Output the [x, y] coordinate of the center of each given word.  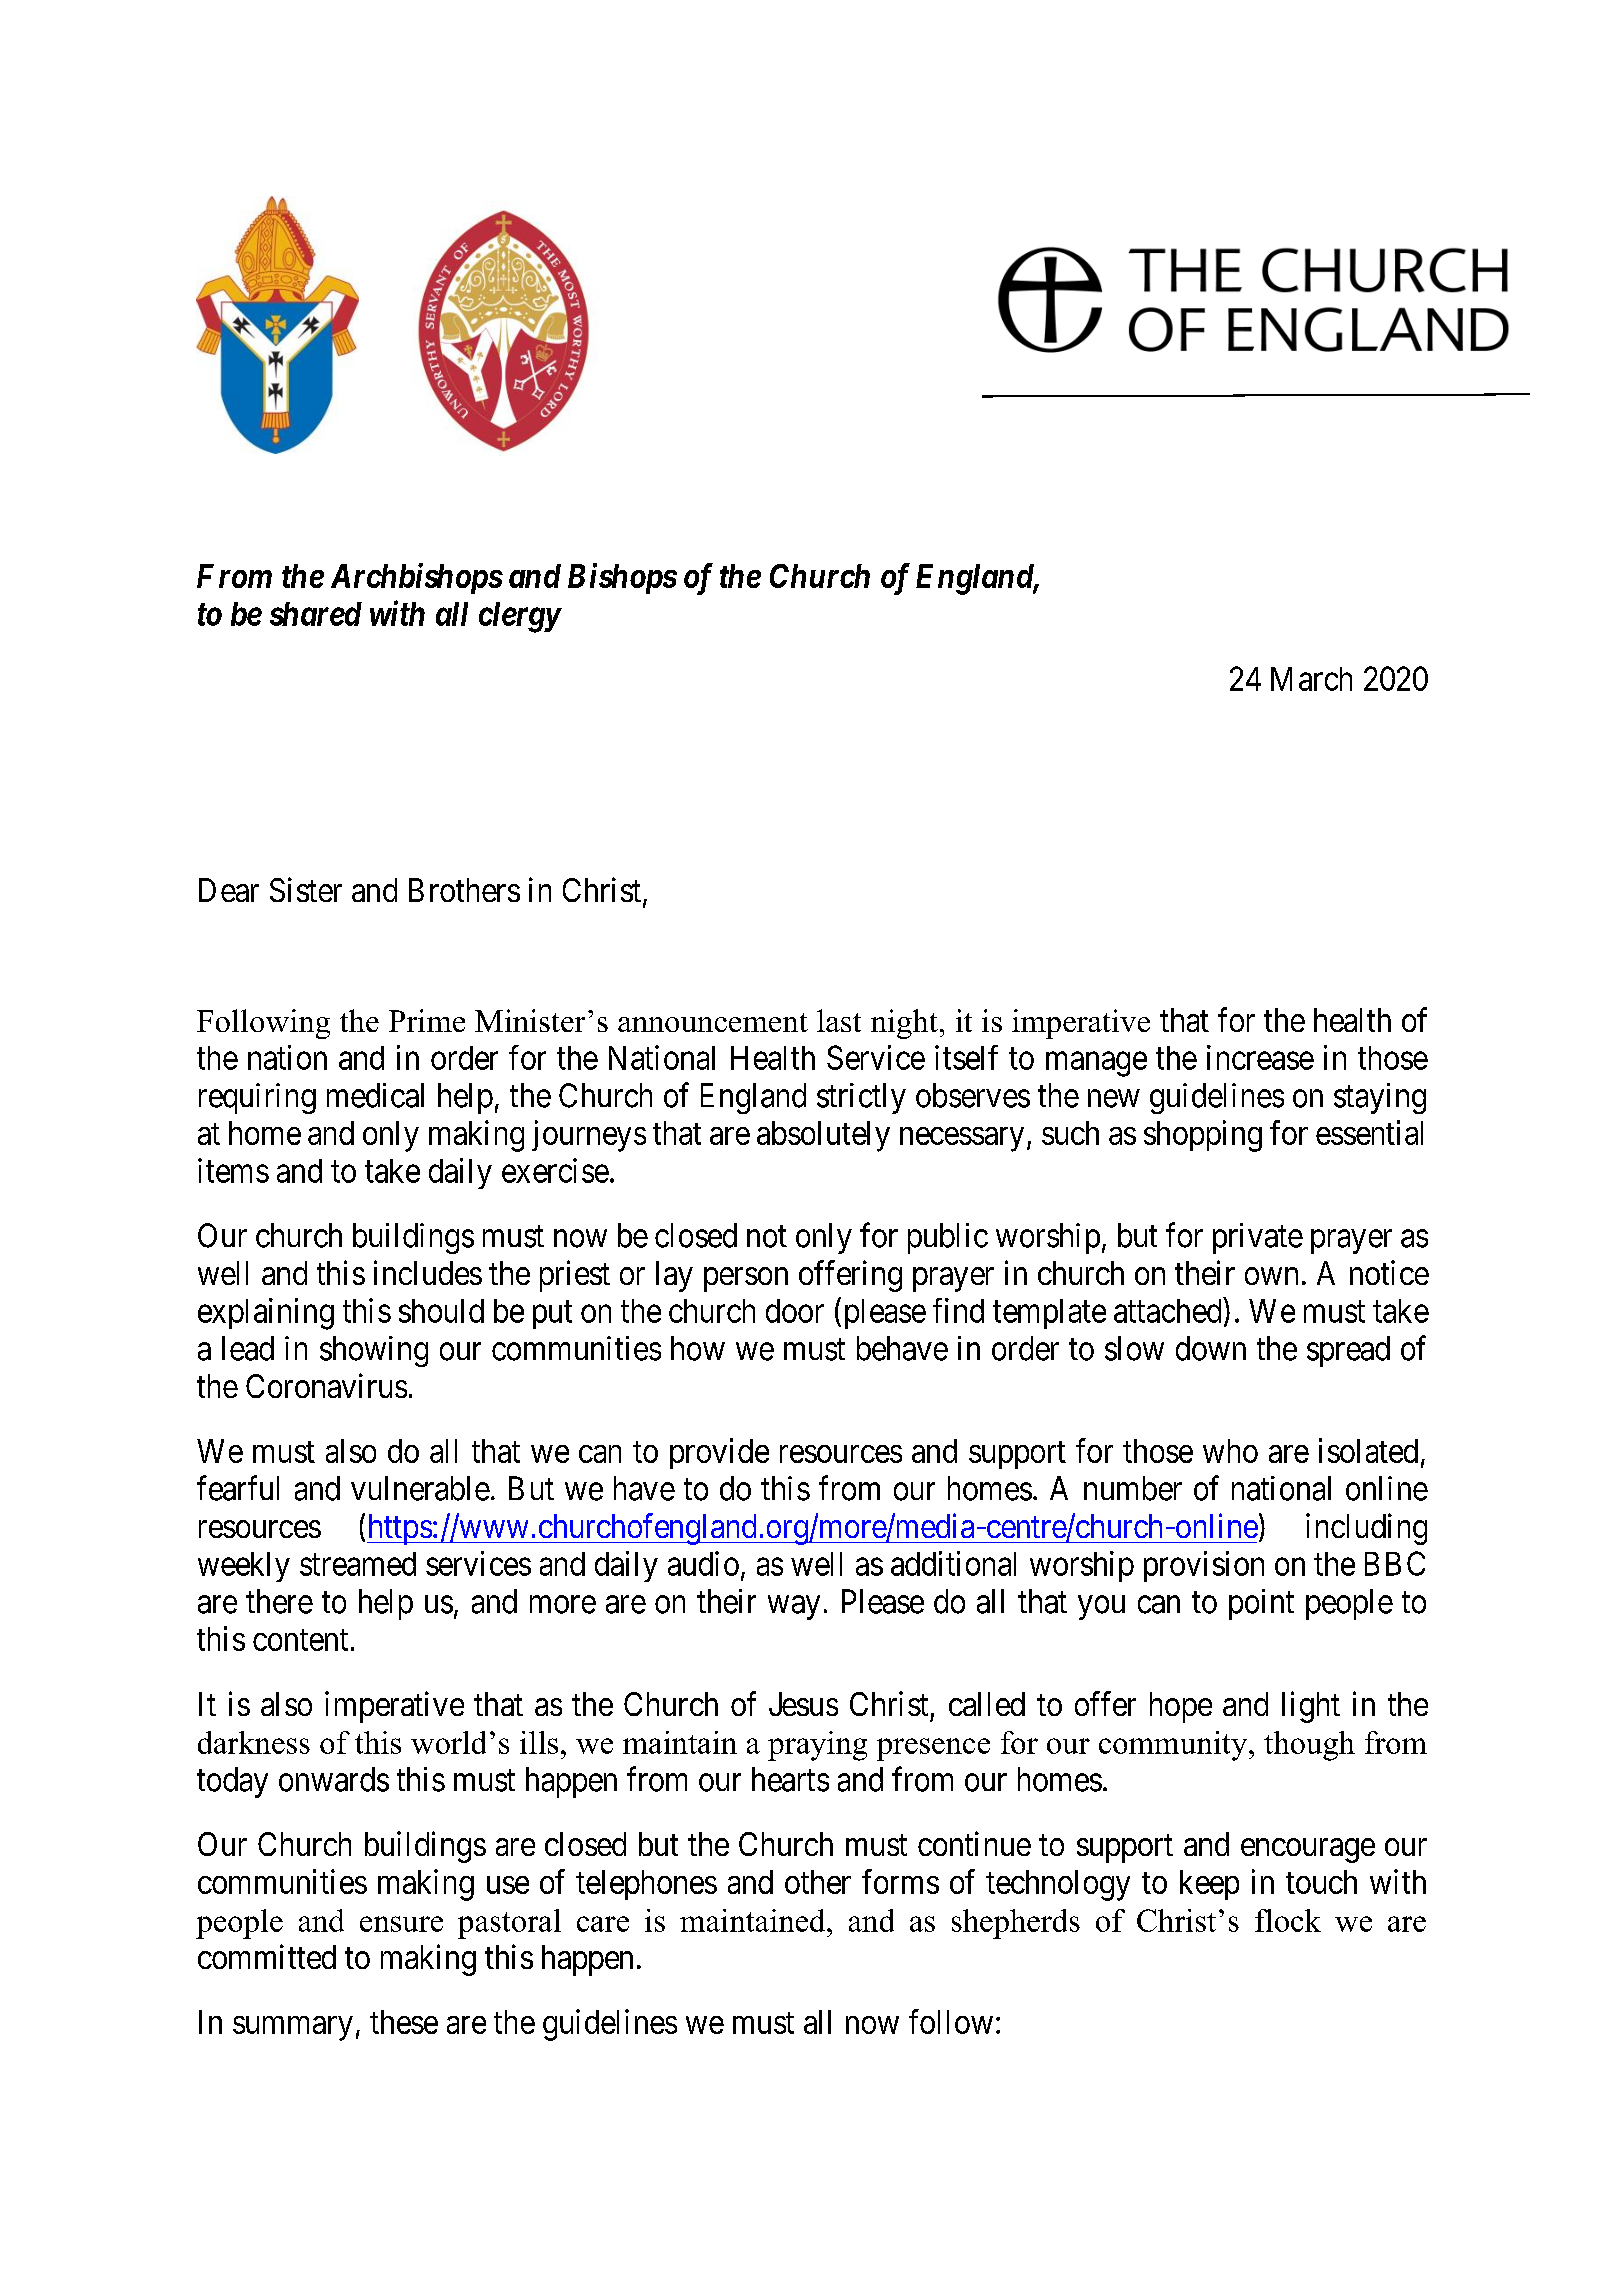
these [404, 2022]
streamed [358, 1564]
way [794, 1608]
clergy [519, 617]
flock [1288, 1920]
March [1311, 679]
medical [375, 1095]
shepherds [1016, 1924]
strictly [861, 1098]
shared [316, 614]
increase [1260, 1057]
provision [1204, 1566]
